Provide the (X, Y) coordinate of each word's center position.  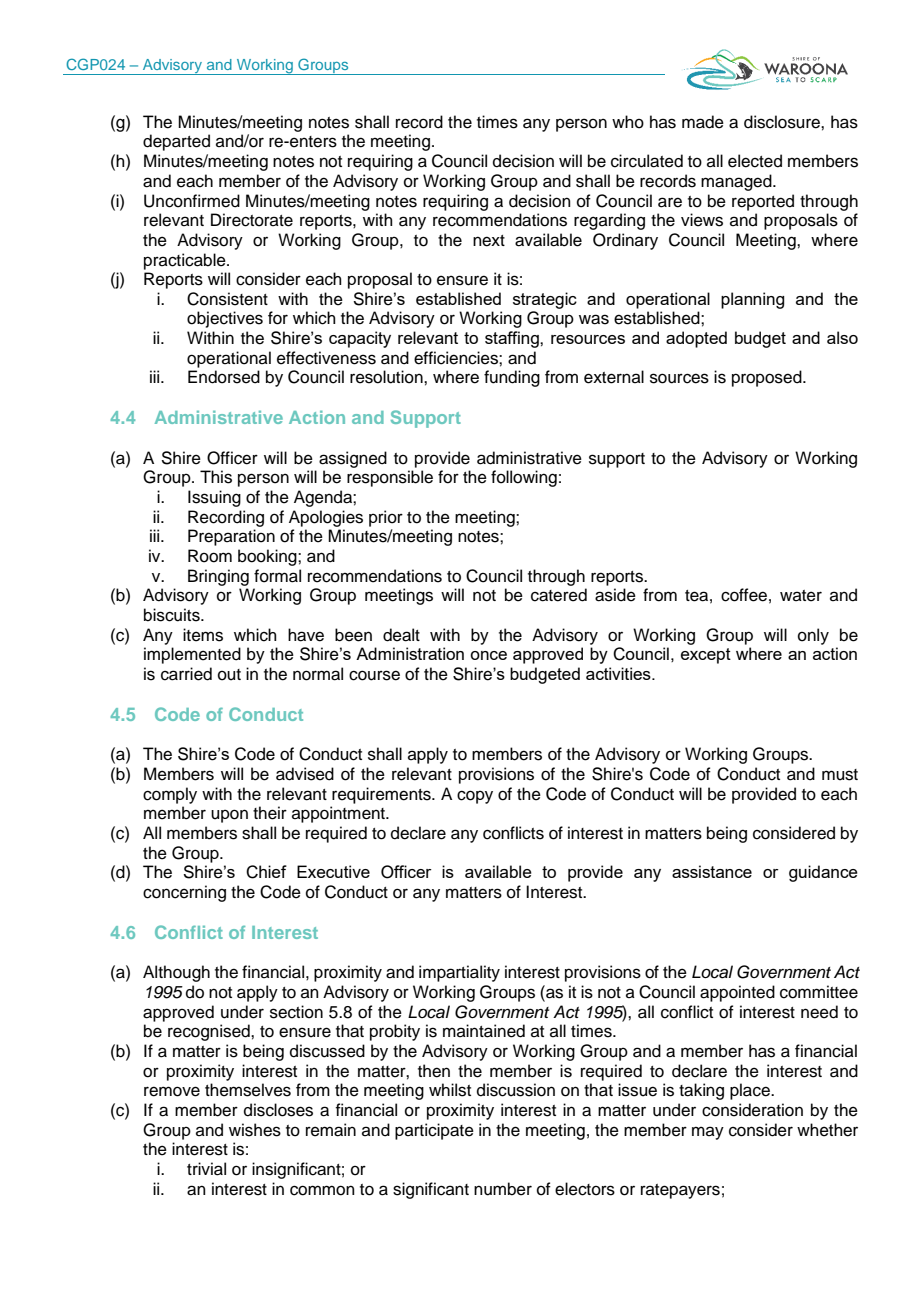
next (489, 241)
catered (559, 595)
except (706, 656)
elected (755, 161)
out (229, 675)
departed (176, 142)
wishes (255, 1130)
